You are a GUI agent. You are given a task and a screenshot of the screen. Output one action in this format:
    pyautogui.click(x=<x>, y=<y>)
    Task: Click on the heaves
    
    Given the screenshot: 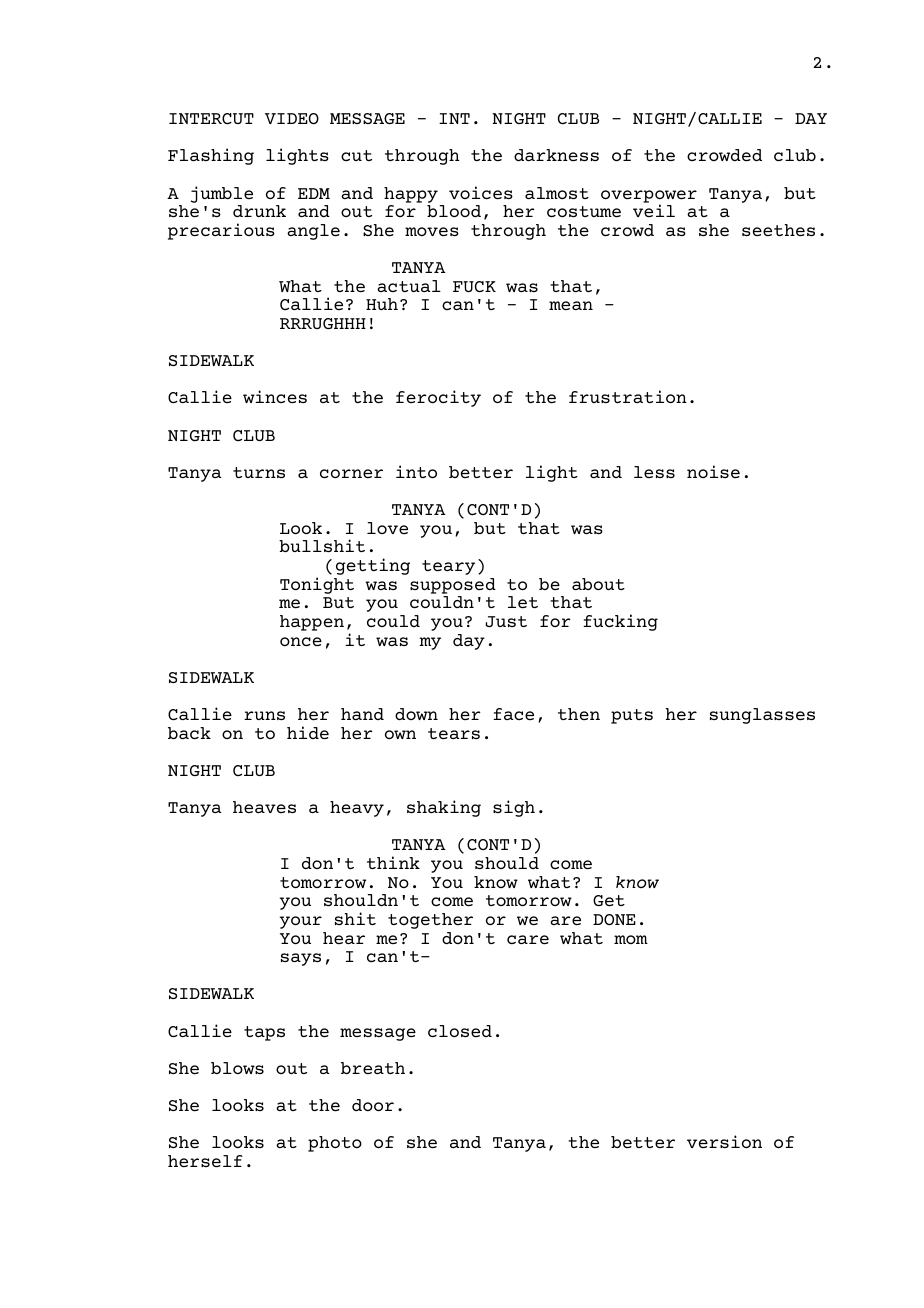 What is the action you would take?
    pyautogui.click(x=264, y=807)
